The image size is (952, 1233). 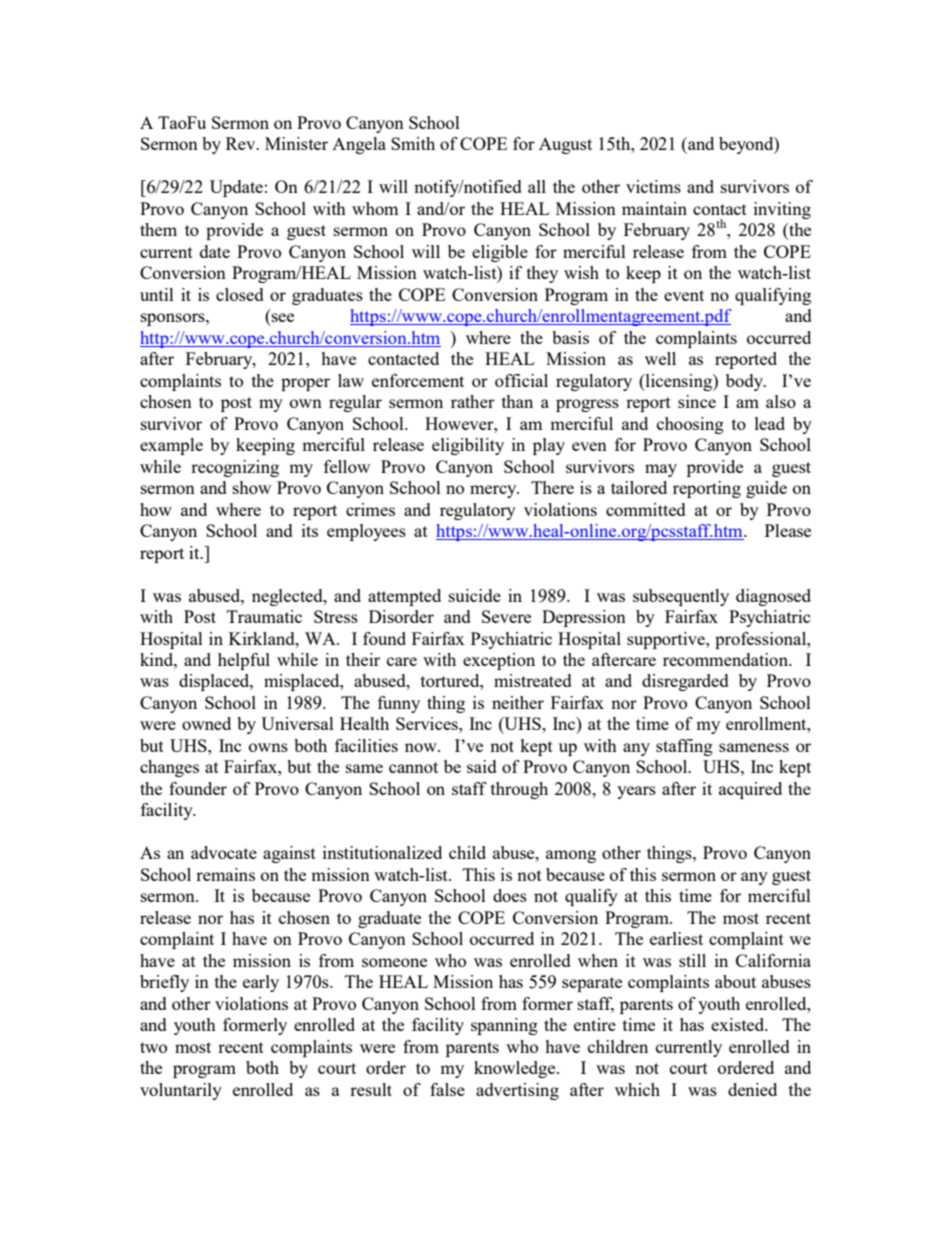 I want to click on Rev, so click(x=242, y=143).
